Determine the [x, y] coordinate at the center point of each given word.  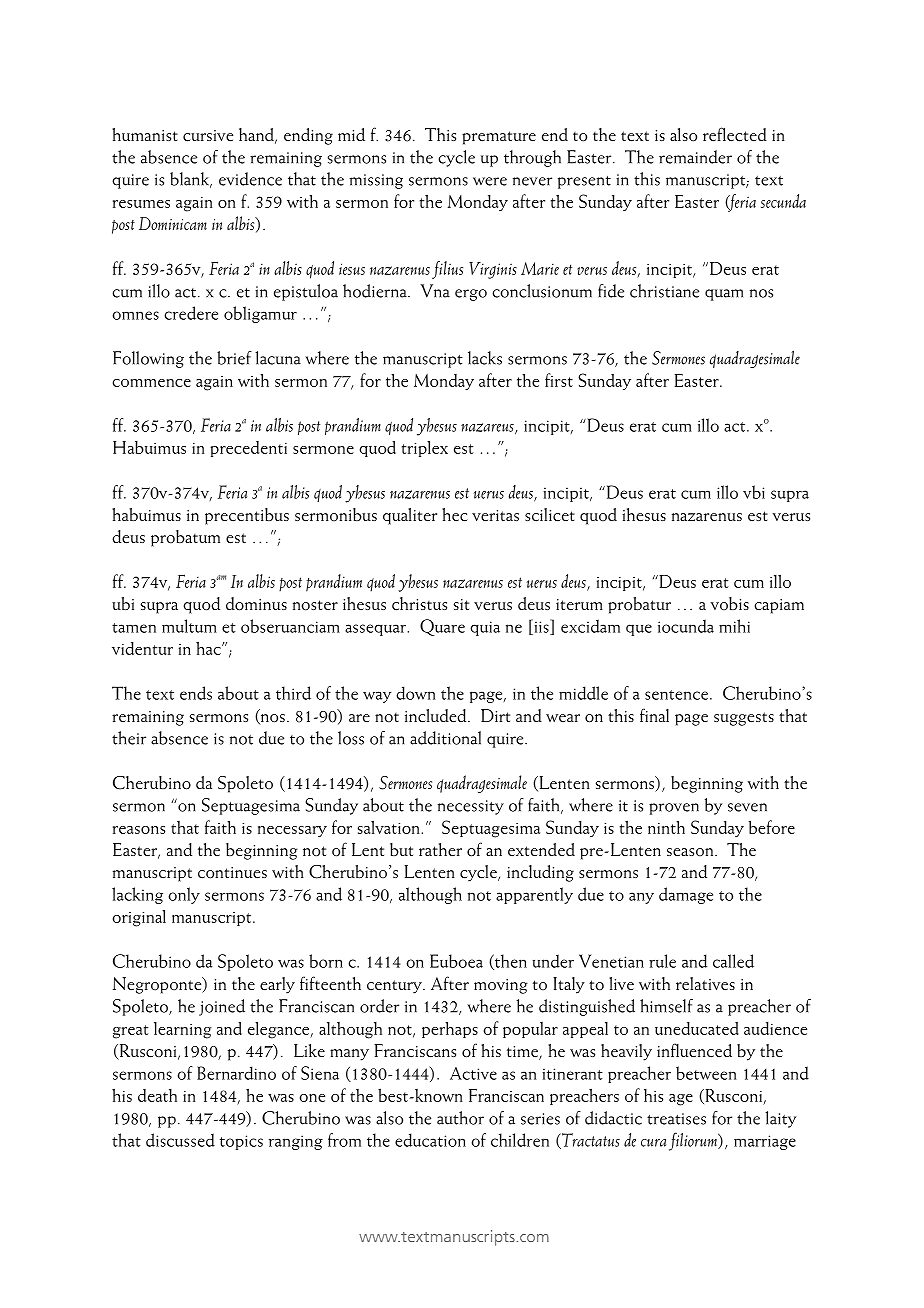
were [490, 181]
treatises [676, 1119]
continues [232, 873]
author [460, 1118]
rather [440, 850]
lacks [485, 358]
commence [152, 383]
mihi [734, 626]
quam [724, 295]
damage [686, 895]
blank [191, 180]
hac [209, 648]
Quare [442, 627]
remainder [695, 157]
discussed [180, 1140]
